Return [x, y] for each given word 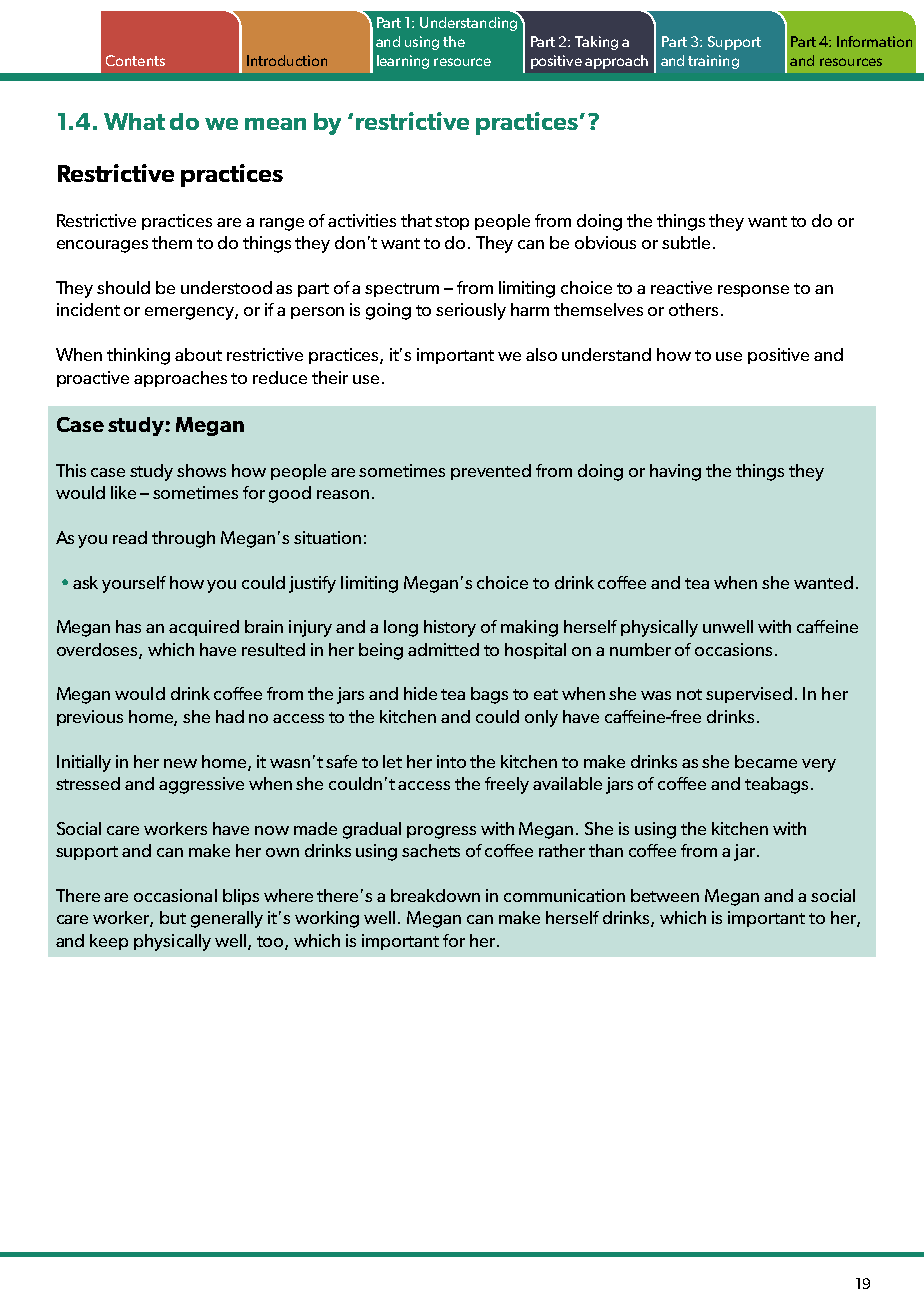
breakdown [435, 895]
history [450, 628]
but [173, 917]
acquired [204, 628]
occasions [733, 649]
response [753, 291]
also [541, 354]
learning [403, 62]
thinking [138, 356]
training [713, 62]
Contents [135, 60]
